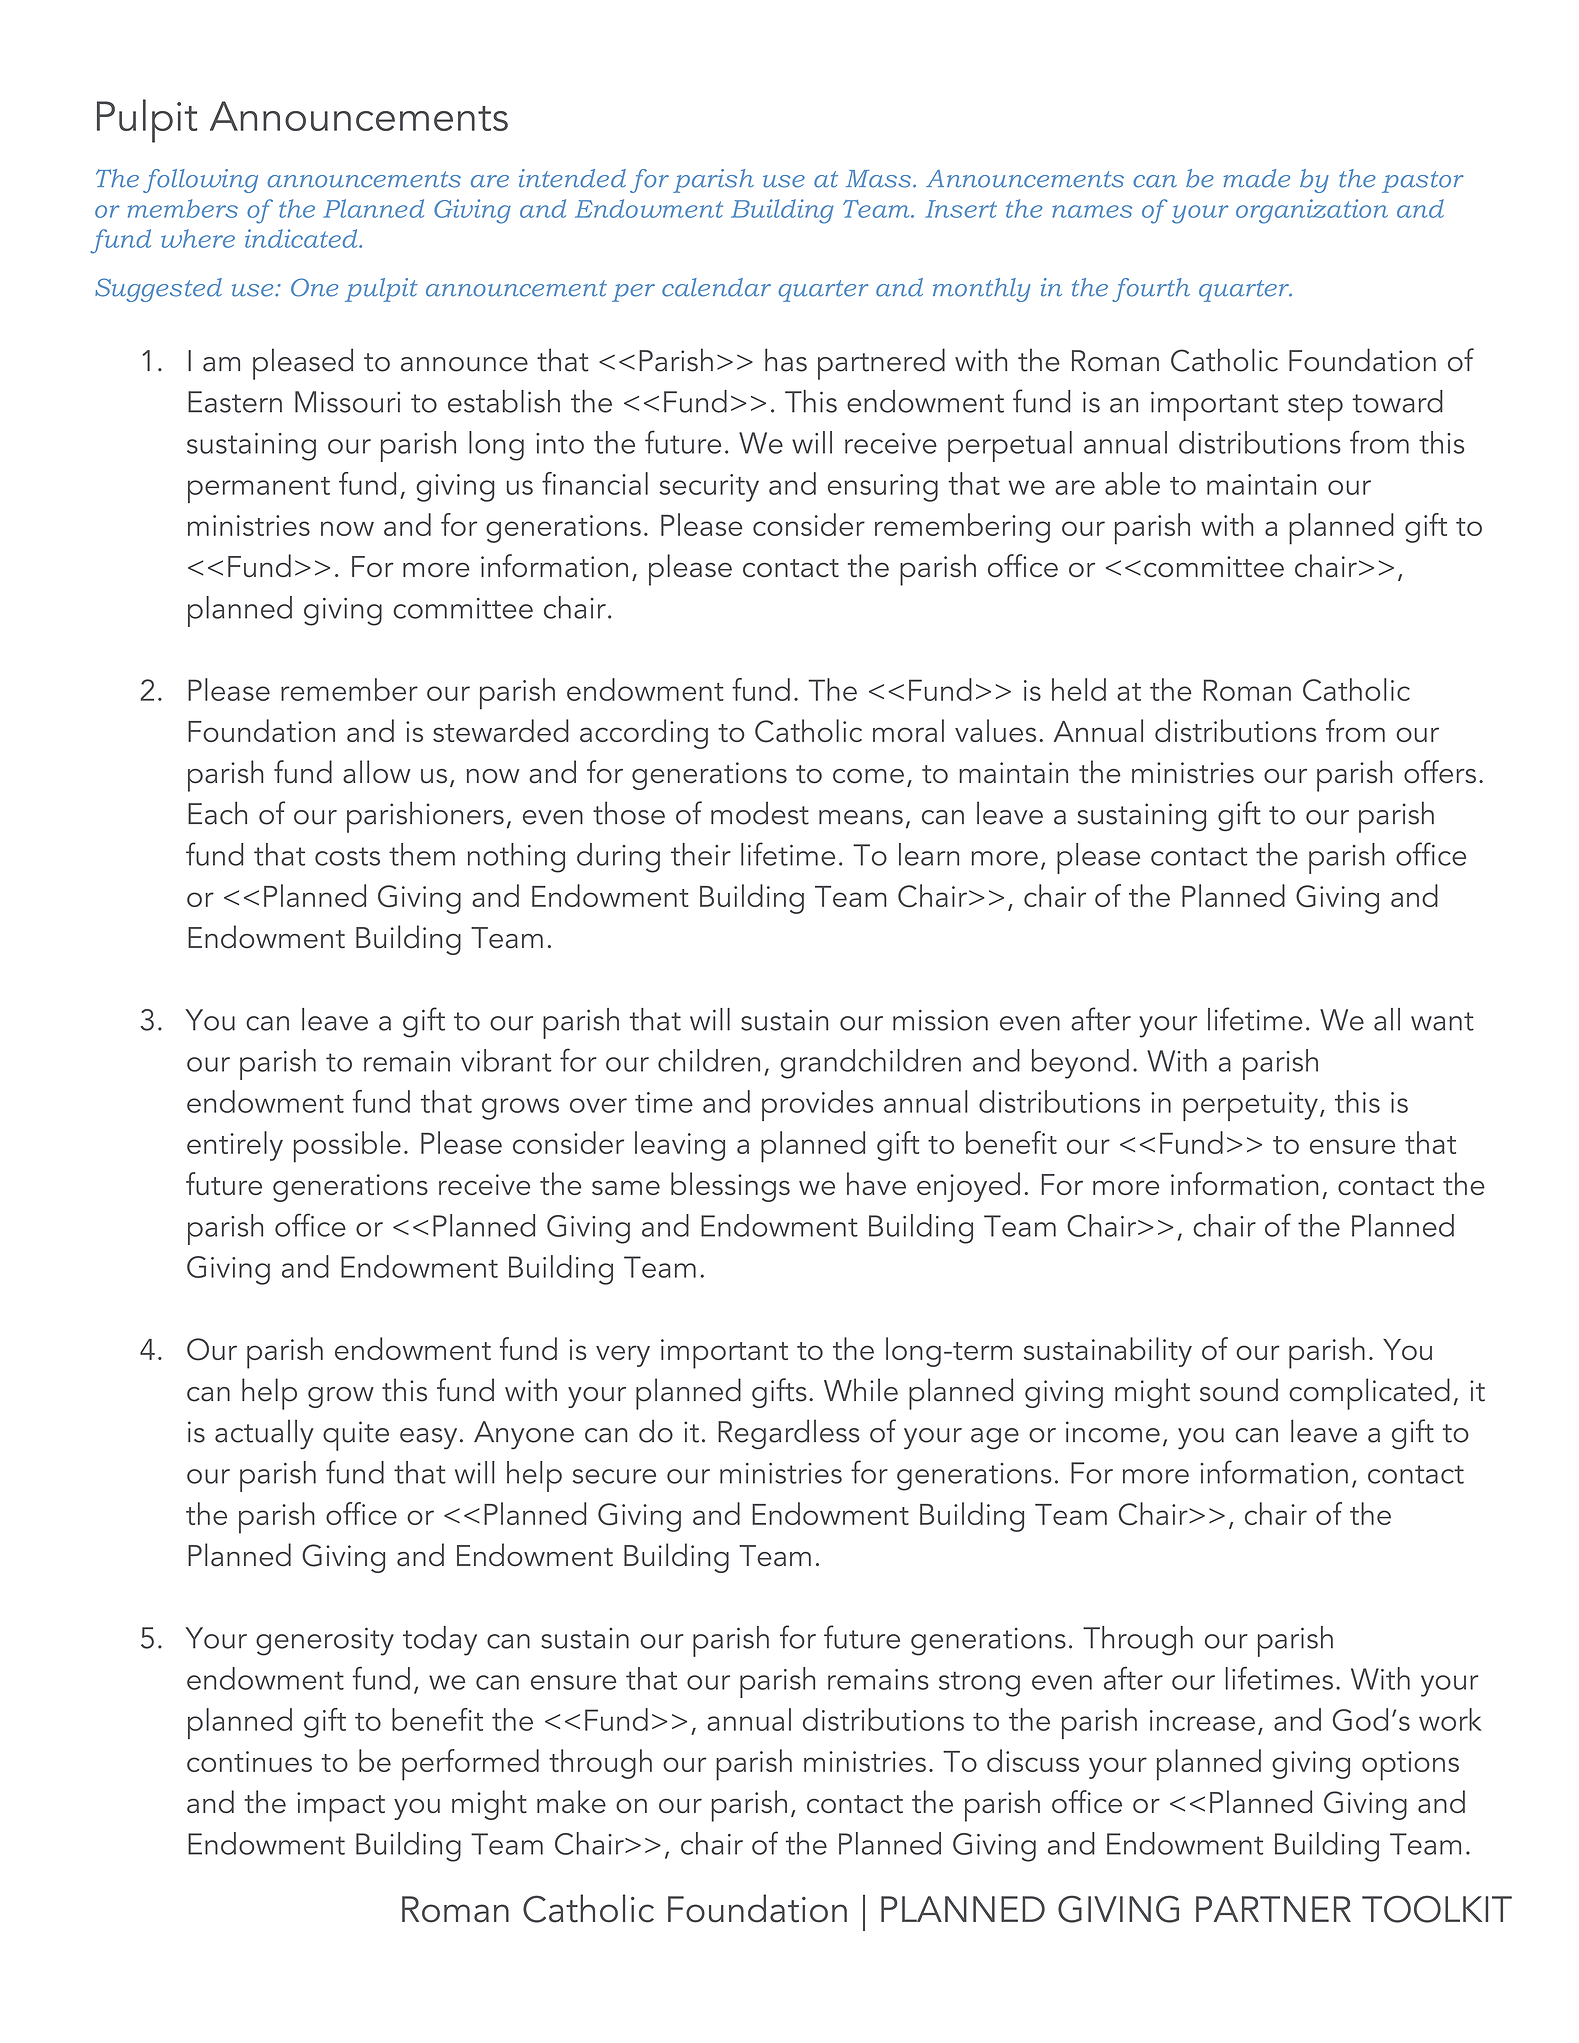 Image resolution: width=1579 pixels, height=2043 pixels. I want to click on Mass, so click(878, 179).
